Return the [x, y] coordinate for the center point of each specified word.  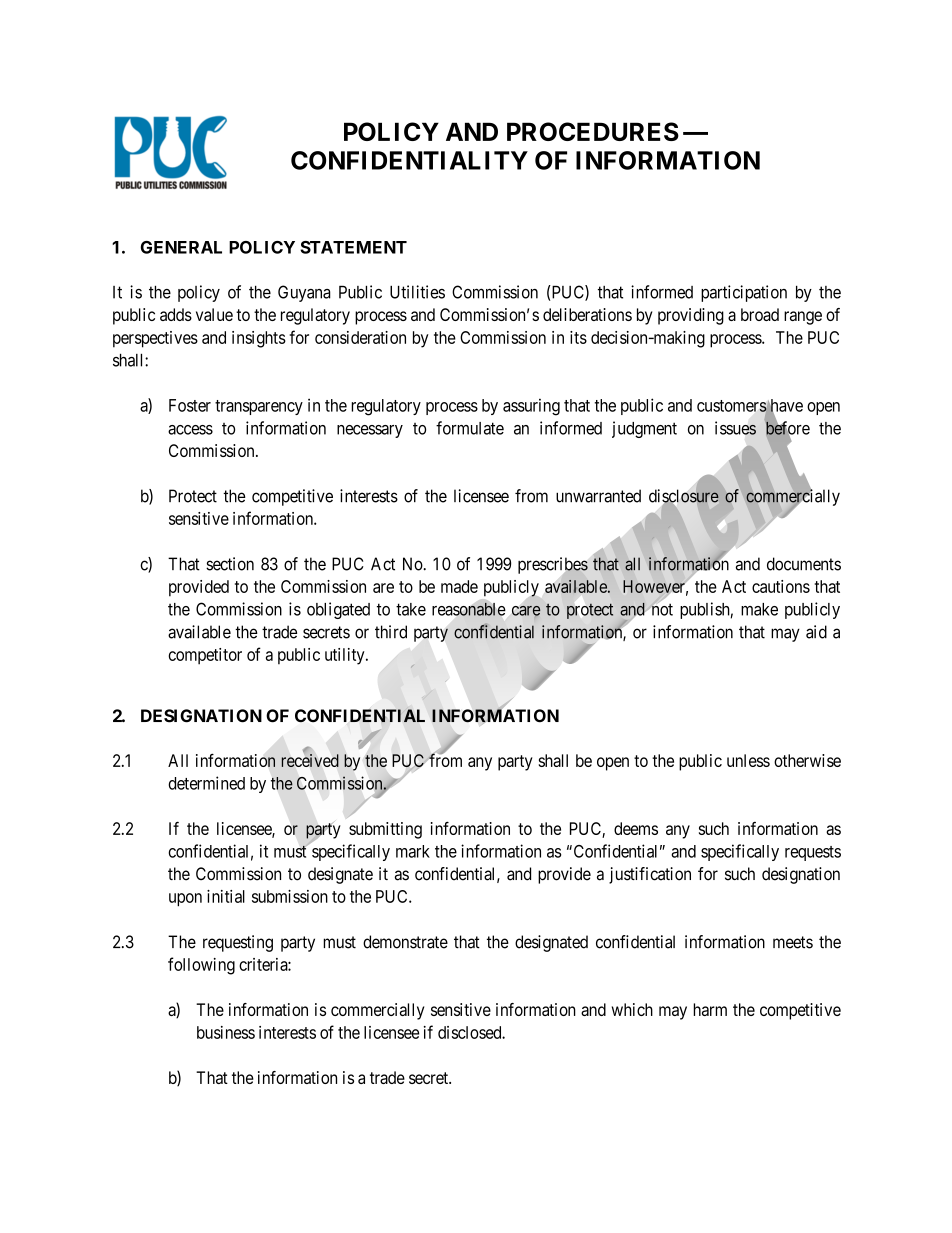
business [226, 1032]
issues [735, 428]
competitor [205, 656]
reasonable [469, 609]
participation [744, 293]
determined [206, 783]
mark [413, 851]
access [190, 430]
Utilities [417, 292]
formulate [470, 428]
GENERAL [181, 247]
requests [813, 853]
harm [710, 1009]
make [759, 609]
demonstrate [405, 942]
